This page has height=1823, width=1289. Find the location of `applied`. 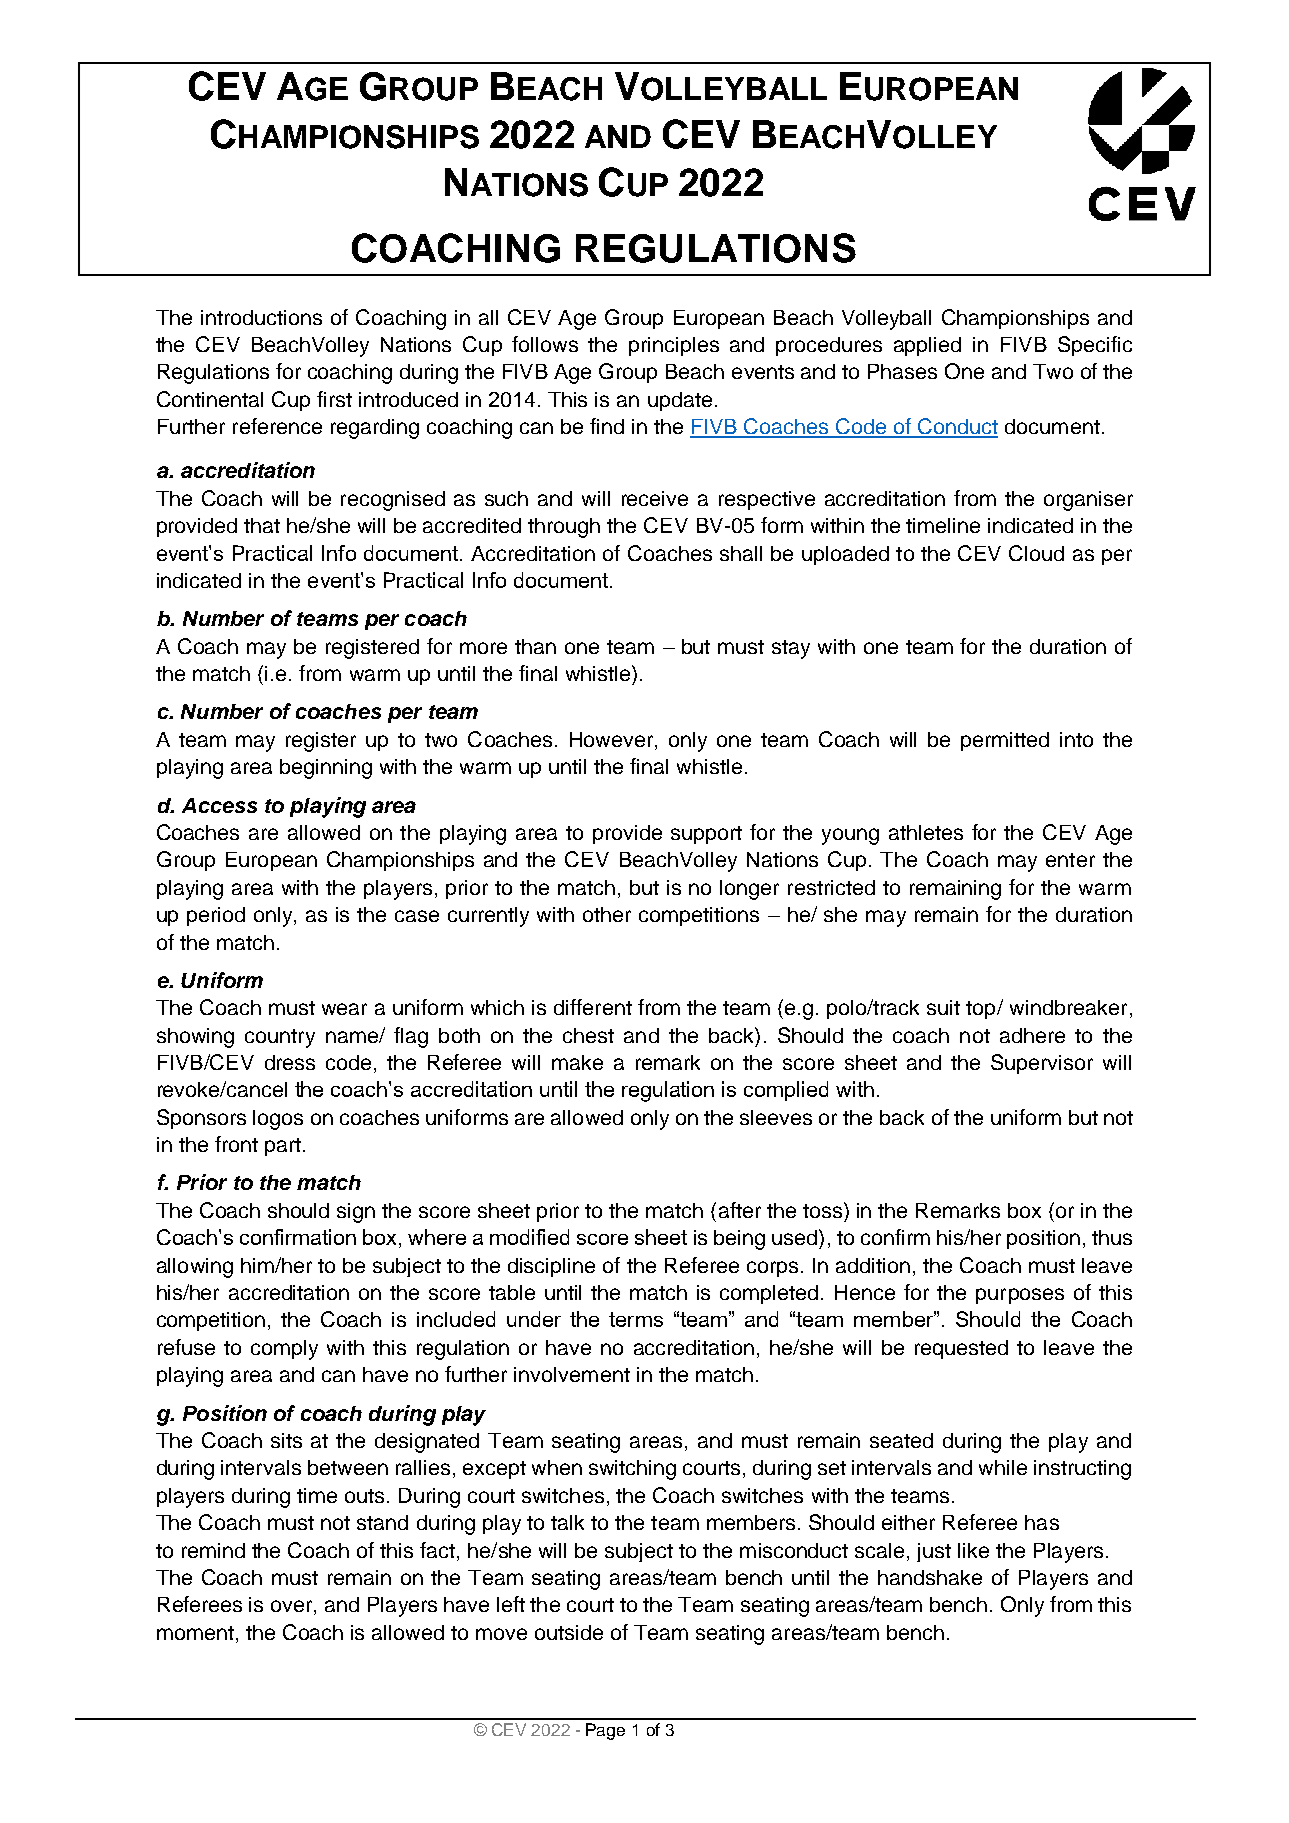

applied is located at coordinates (927, 346).
